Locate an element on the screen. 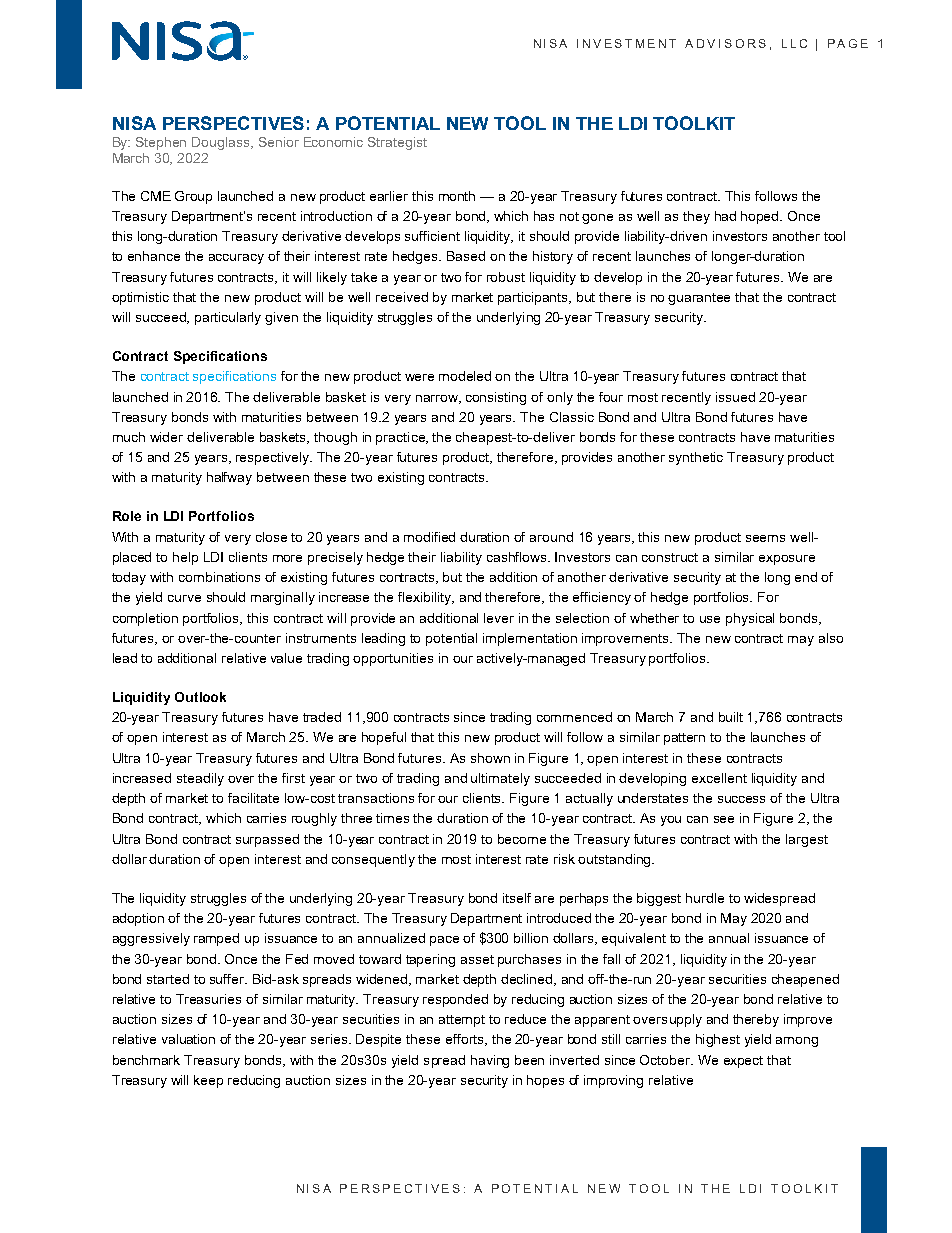 The image size is (952, 1233). particularly is located at coordinates (228, 318).
